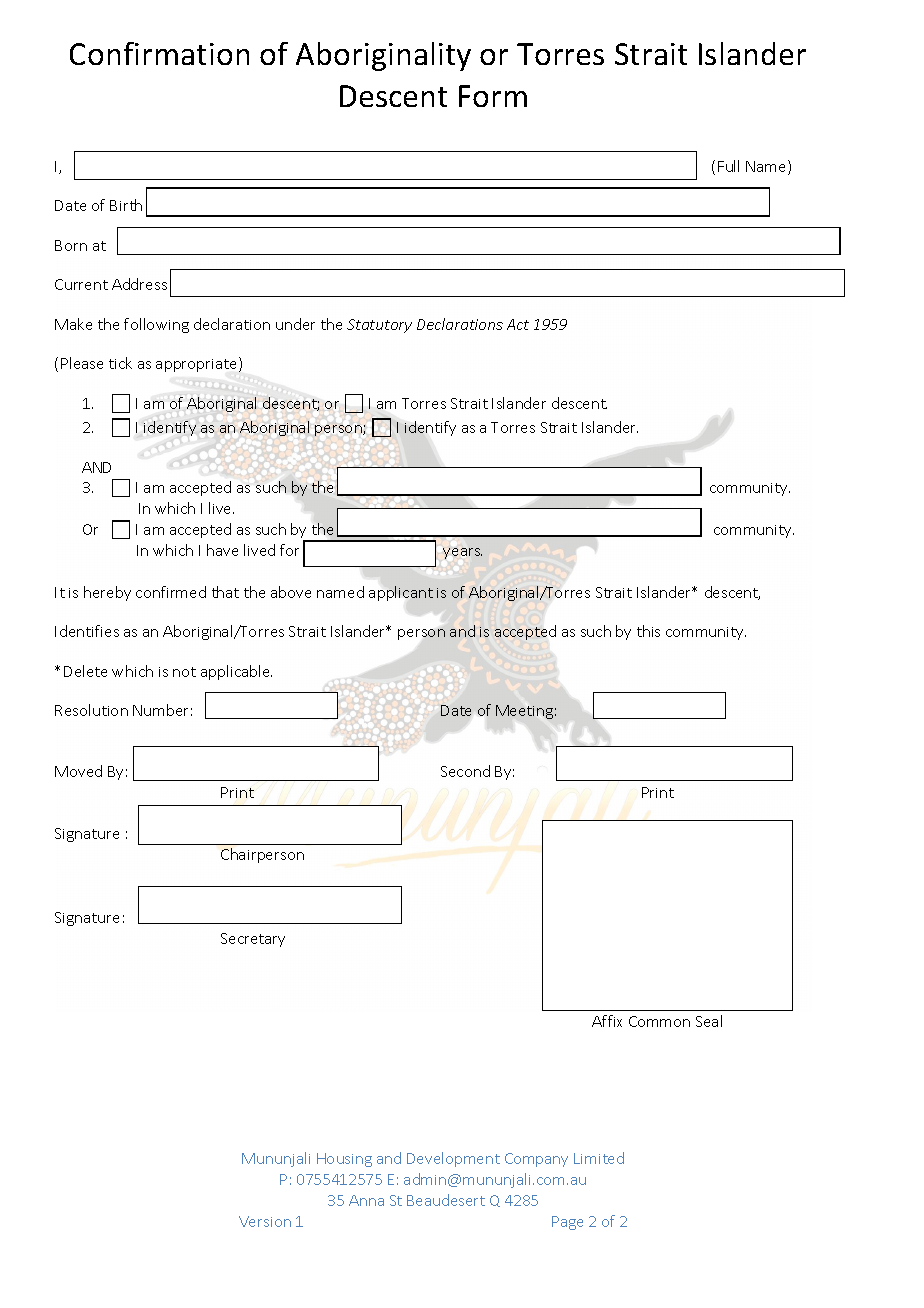 This screenshot has width=924, height=1308. Describe the element at coordinates (184, 672) in the screenshot. I see `not` at that location.
